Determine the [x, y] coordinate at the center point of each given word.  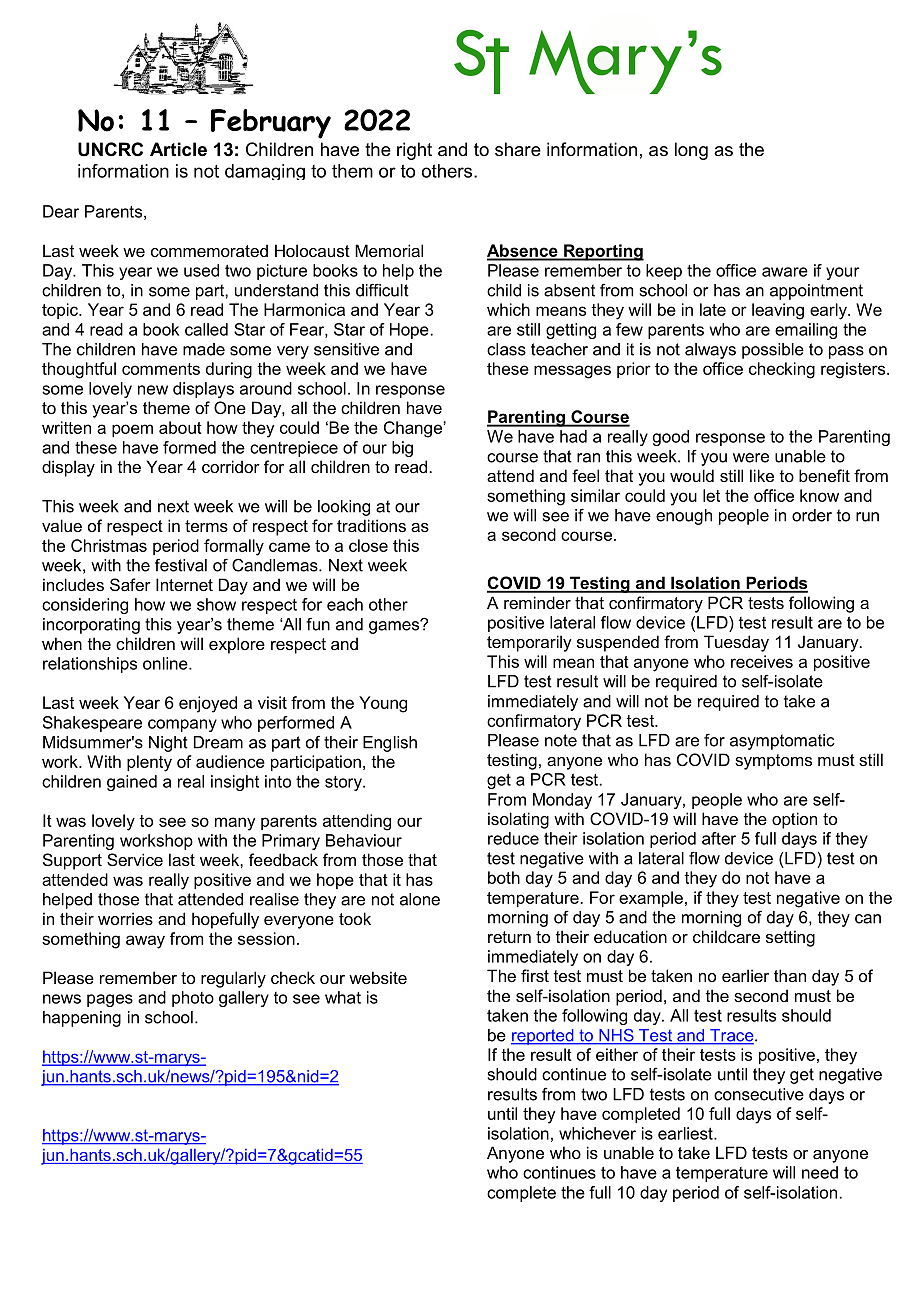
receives [762, 661]
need [820, 1172]
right [414, 151]
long [691, 151]
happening [82, 1019]
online [166, 663]
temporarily [529, 643]
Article [178, 149]
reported [543, 1037]
